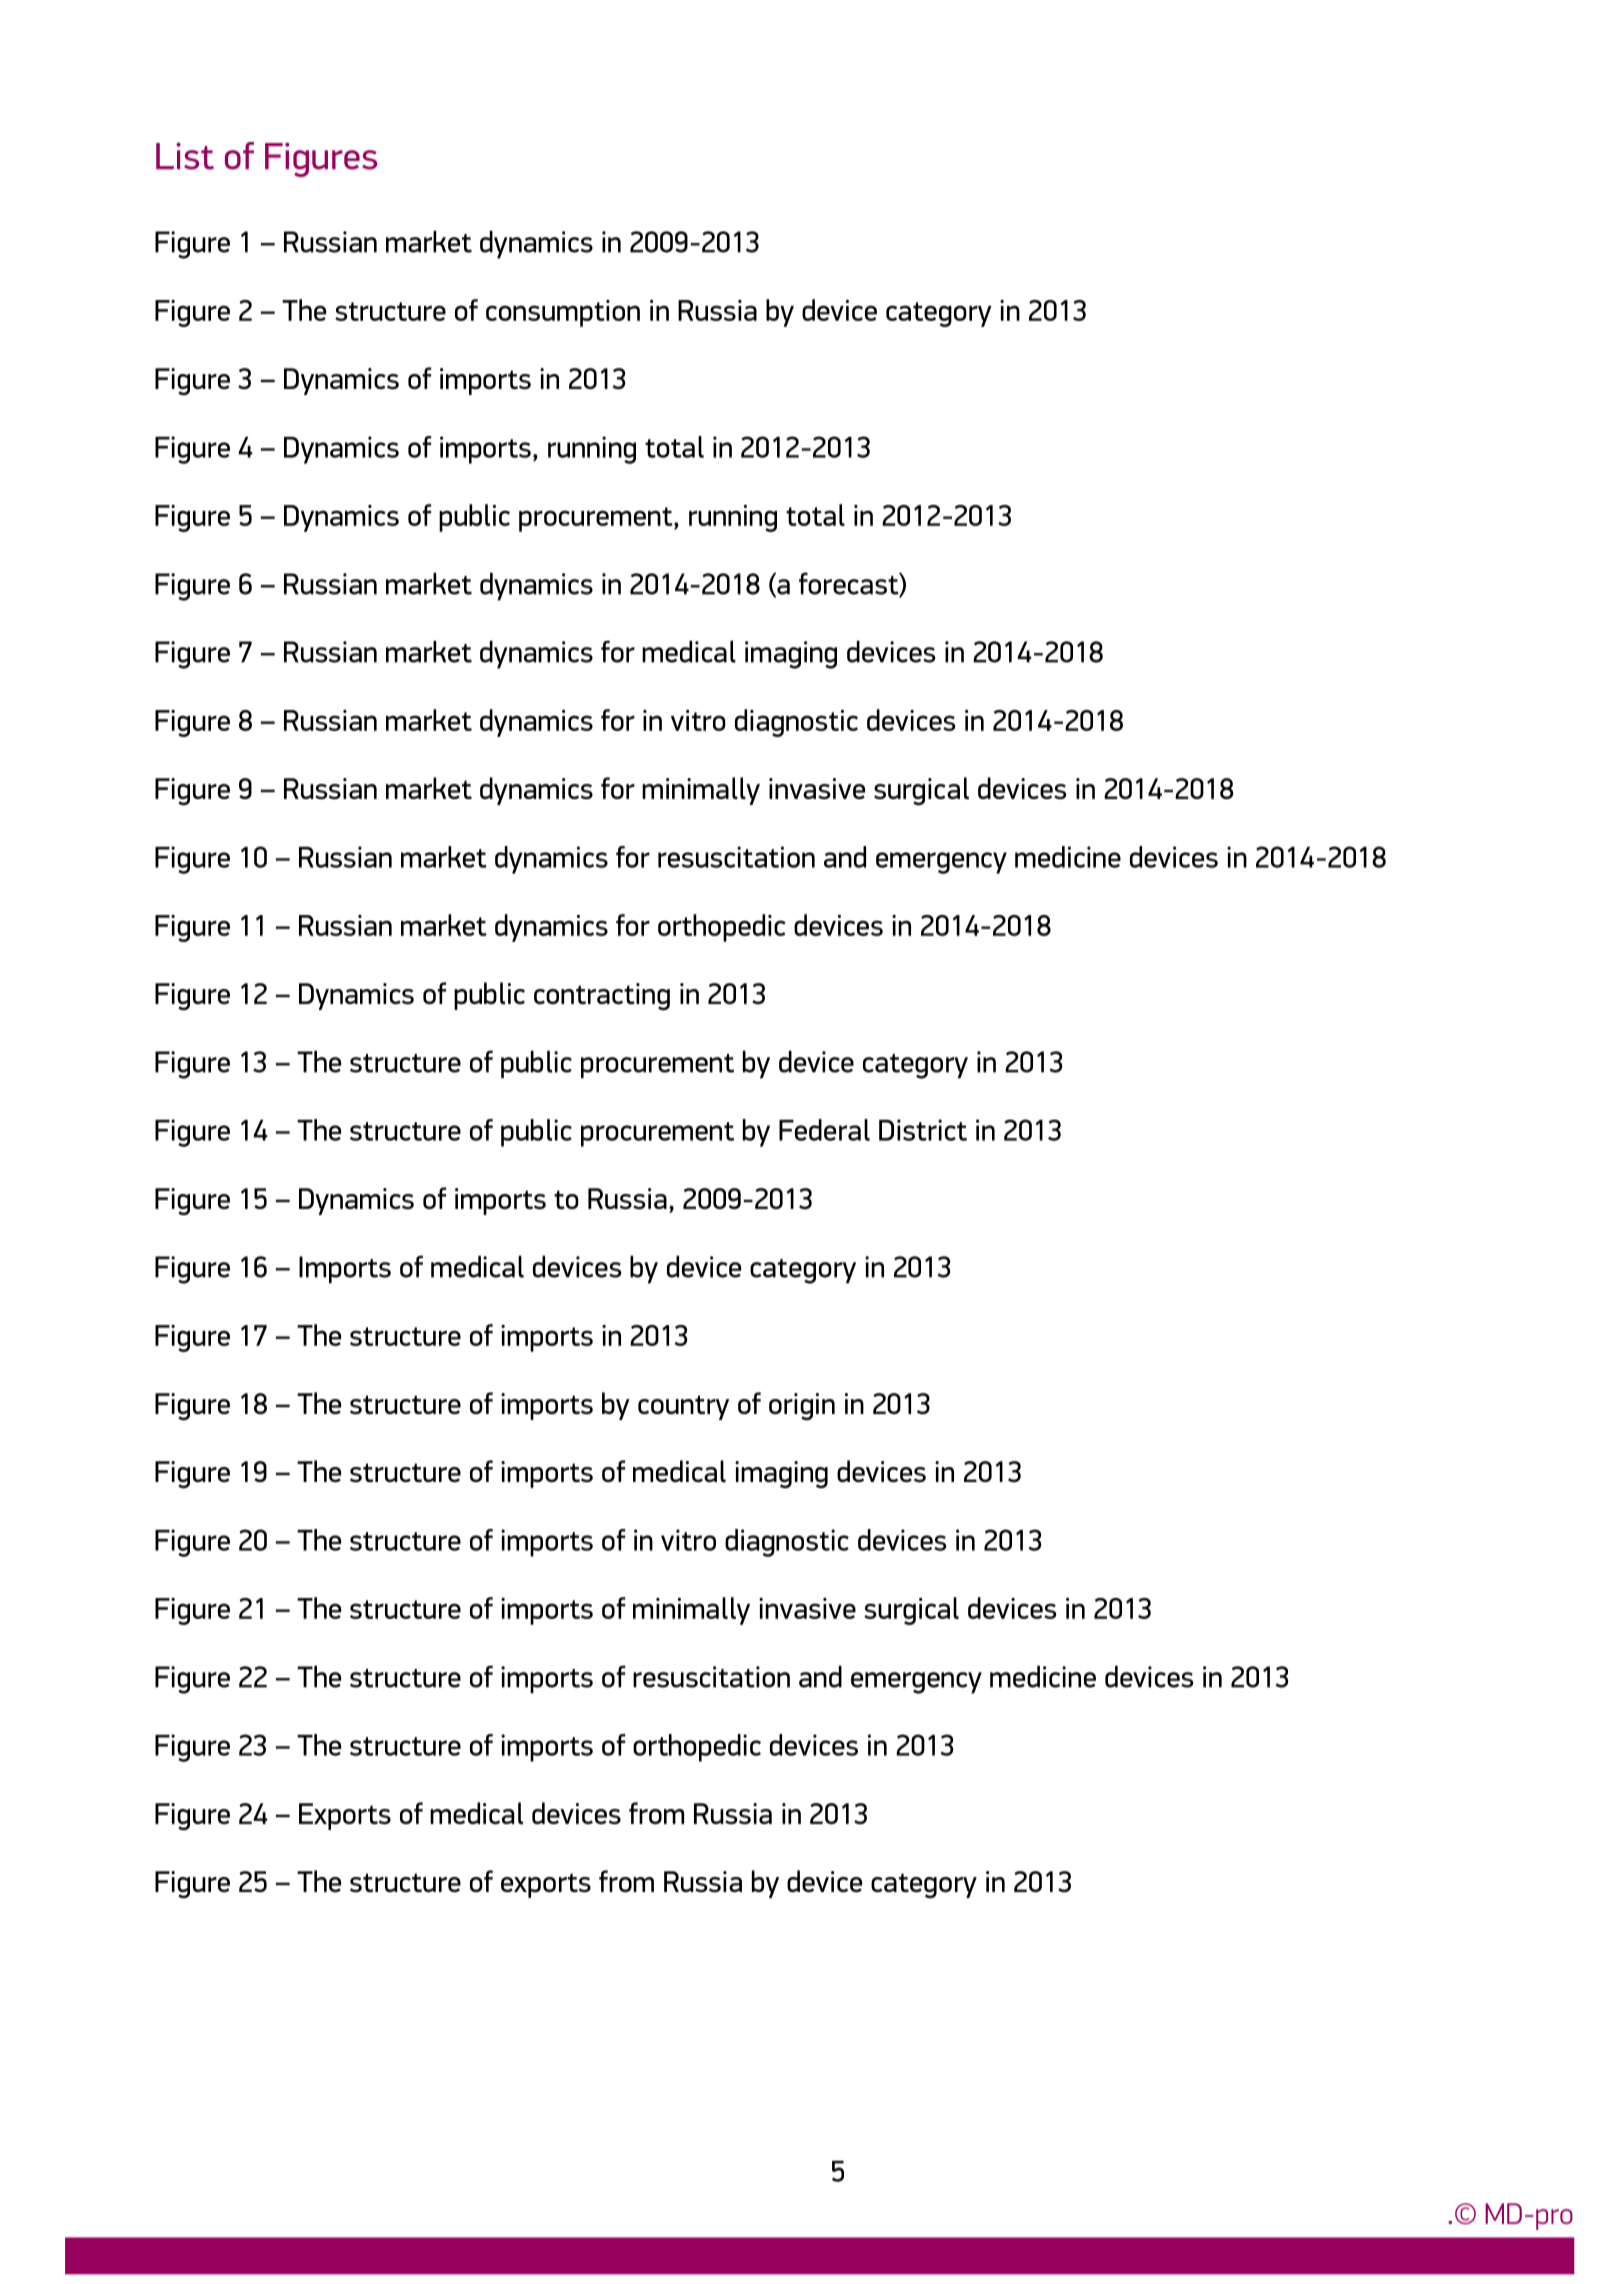 The image size is (1615, 2284). What do you see at coordinates (683, 1407) in the document?
I see `country` at bounding box center [683, 1407].
